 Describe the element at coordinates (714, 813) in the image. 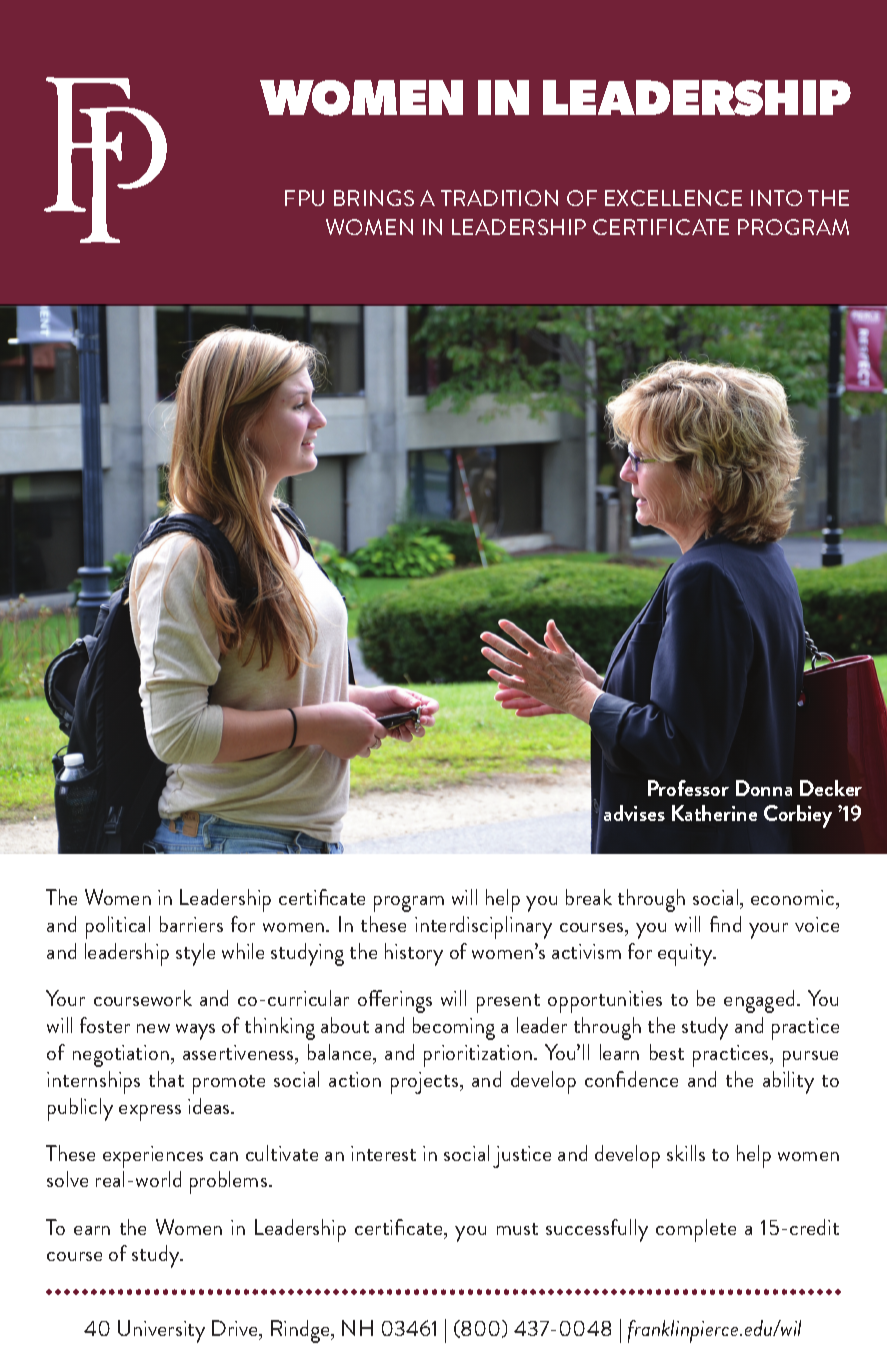

I see `Katherine` at that location.
